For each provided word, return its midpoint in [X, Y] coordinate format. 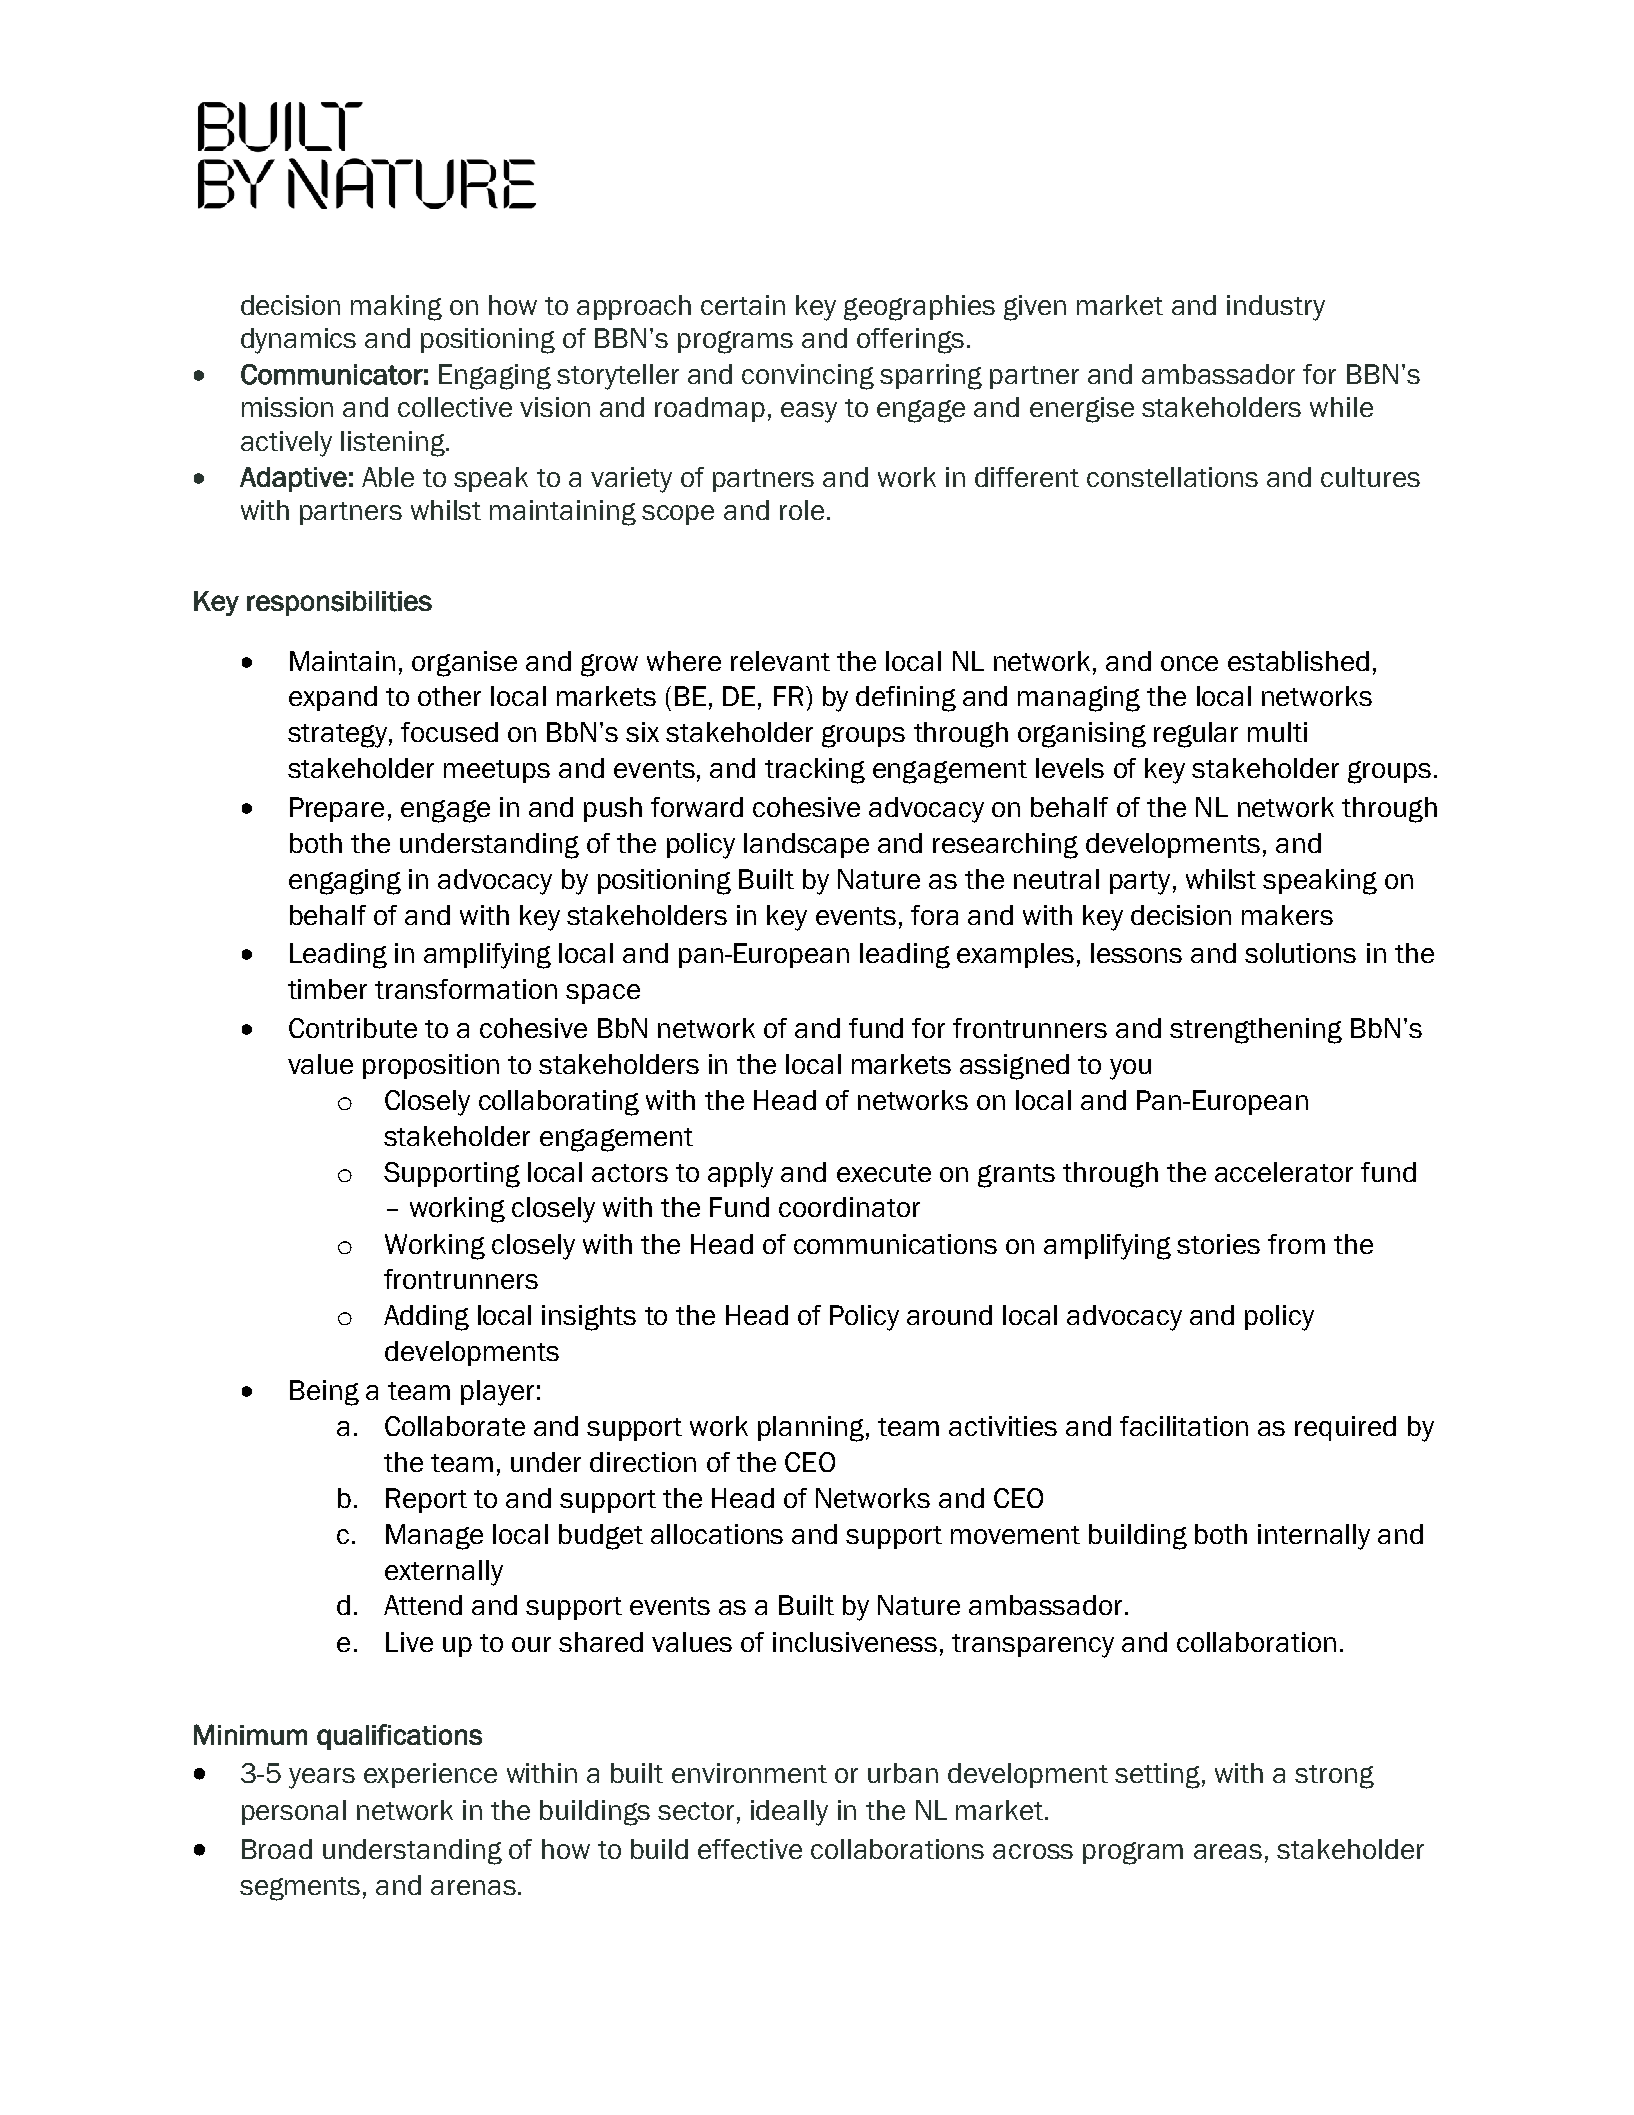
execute [884, 1173]
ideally [789, 1813]
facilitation [1184, 1426]
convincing [808, 377]
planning [811, 1429]
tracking [815, 771]
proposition [431, 1066]
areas [1228, 1851]
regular [1196, 735]
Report [426, 1500]
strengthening [1256, 1031]
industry [1276, 308]
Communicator [332, 374]
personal [294, 1812]
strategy [337, 736]
